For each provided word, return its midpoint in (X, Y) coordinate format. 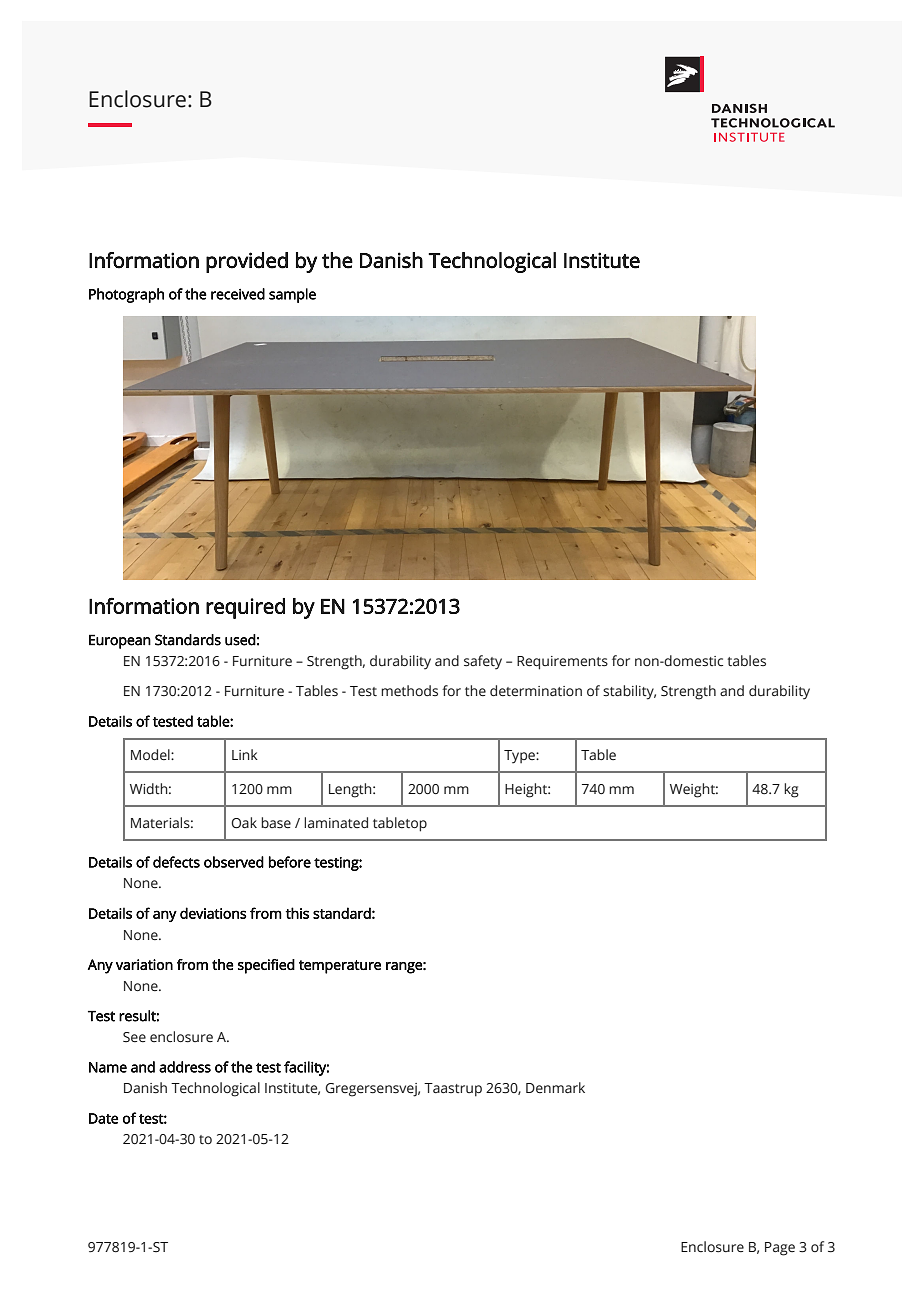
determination (536, 691)
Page (780, 1249)
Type (520, 757)
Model (151, 754)
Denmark (555, 1087)
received (238, 294)
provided (247, 262)
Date (103, 1118)
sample (292, 295)
